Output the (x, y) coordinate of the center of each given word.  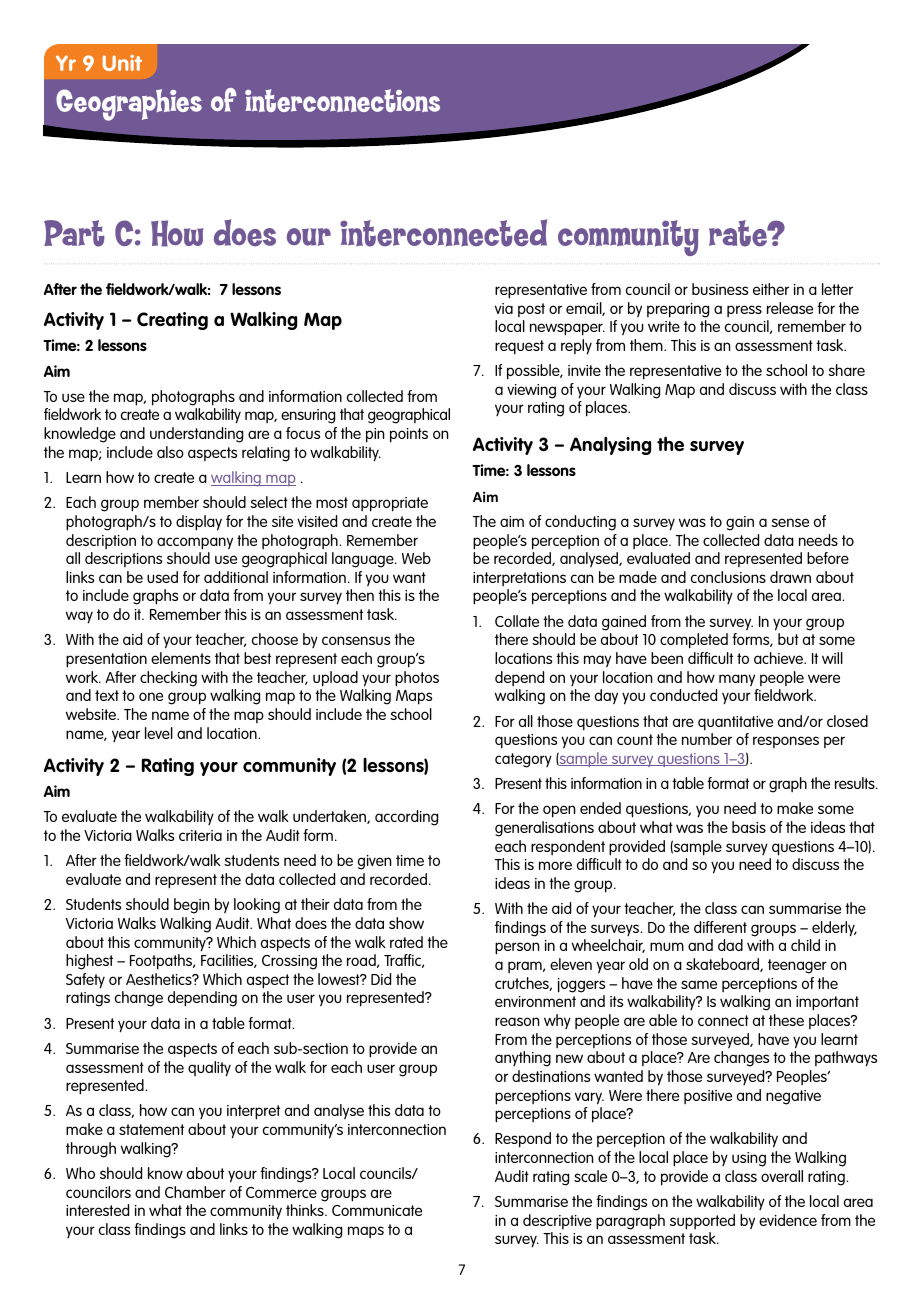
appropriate (390, 504)
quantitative (735, 723)
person (517, 948)
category (523, 760)
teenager (797, 966)
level (159, 733)
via (504, 308)
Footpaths (162, 962)
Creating (172, 321)
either (771, 289)
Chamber (195, 1192)
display (199, 523)
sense (790, 522)
